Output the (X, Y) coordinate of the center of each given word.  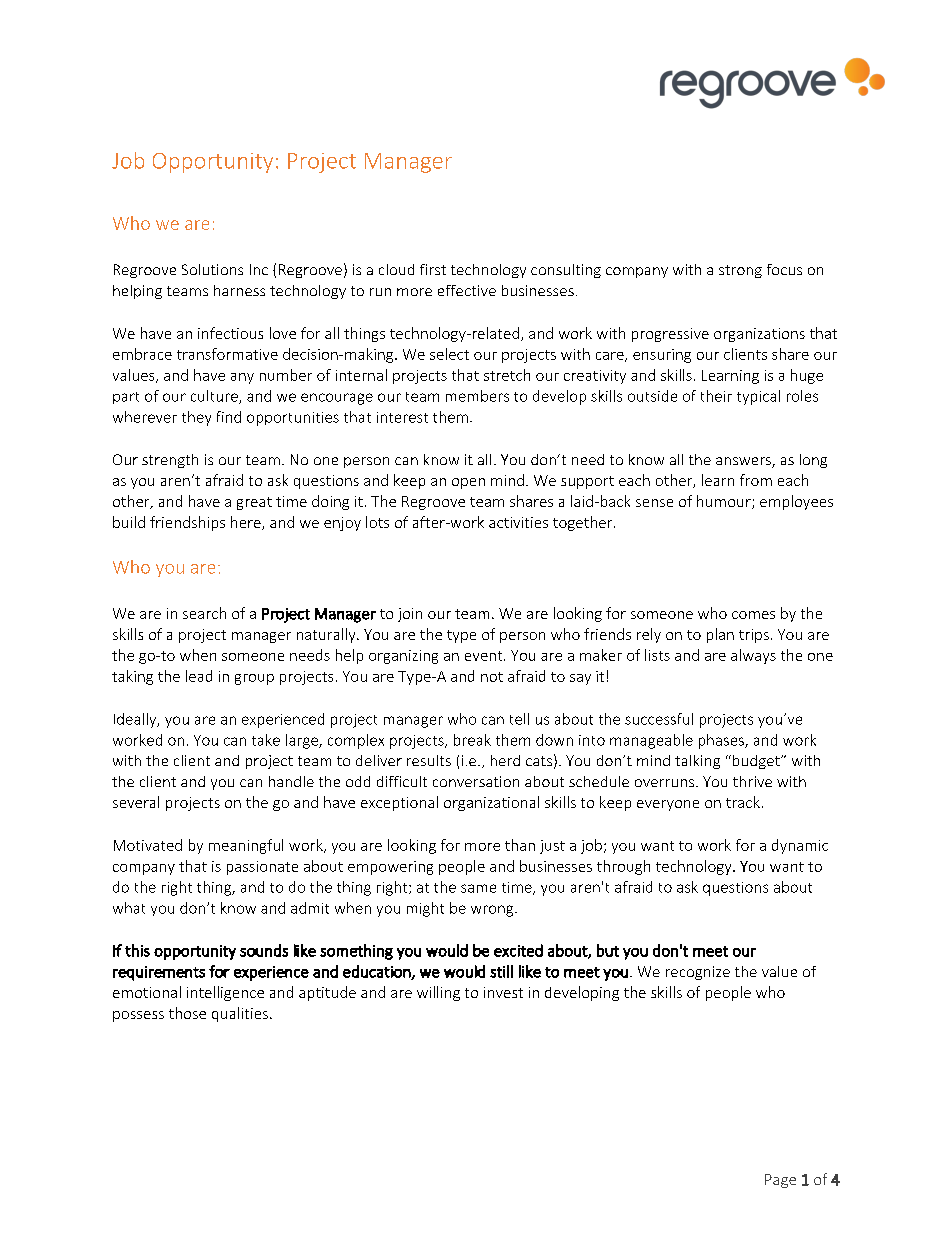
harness (239, 290)
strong (740, 271)
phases (722, 741)
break (472, 740)
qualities (240, 1014)
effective (467, 290)
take (266, 740)
